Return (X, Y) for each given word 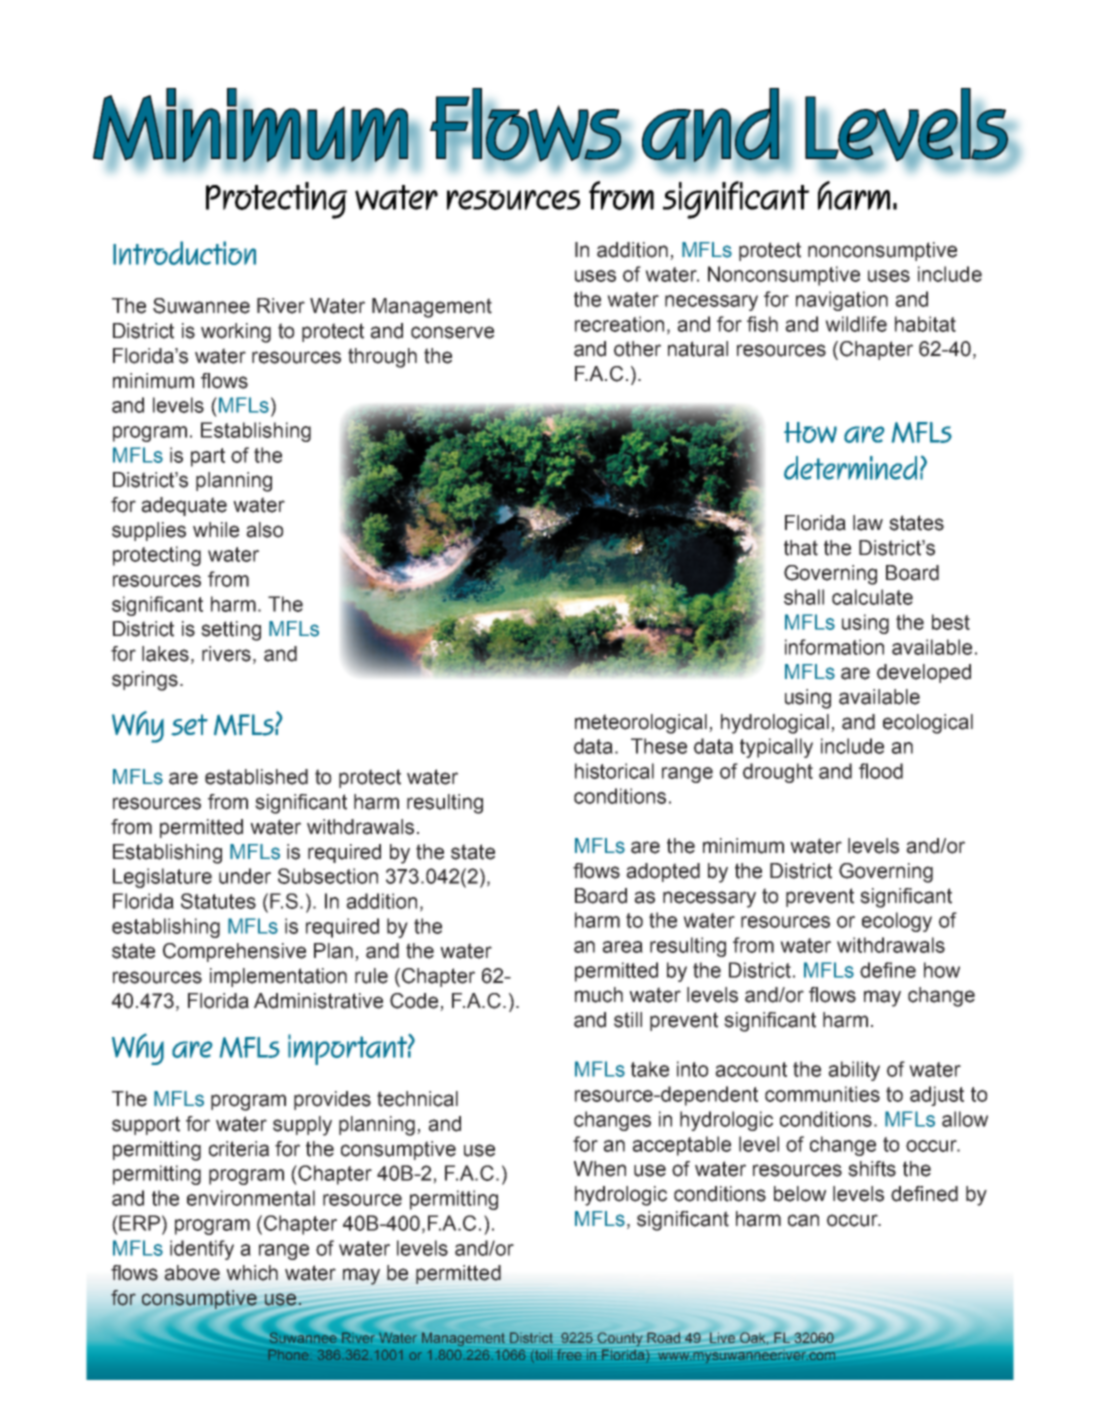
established (256, 777)
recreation (619, 324)
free (569, 1355)
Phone (288, 1355)
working (236, 333)
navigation (842, 301)
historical (614, 771)
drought (778, 773)
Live (722, 1337)
